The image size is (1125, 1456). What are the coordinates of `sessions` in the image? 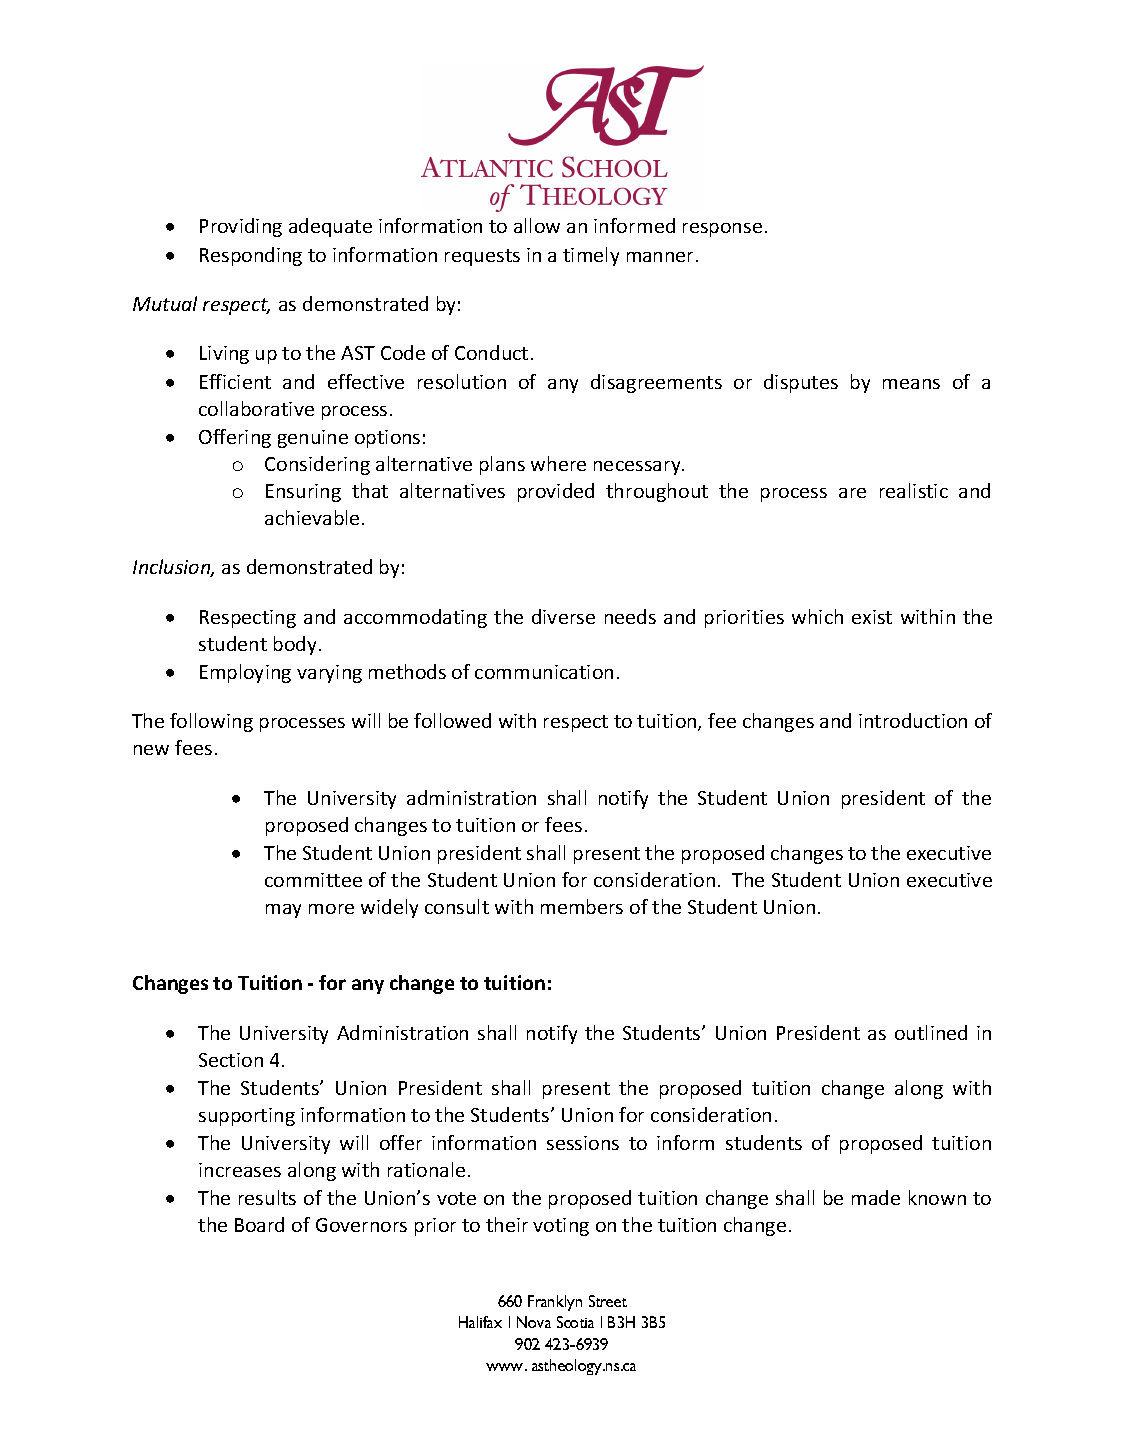 It's located at (583, 1143).
